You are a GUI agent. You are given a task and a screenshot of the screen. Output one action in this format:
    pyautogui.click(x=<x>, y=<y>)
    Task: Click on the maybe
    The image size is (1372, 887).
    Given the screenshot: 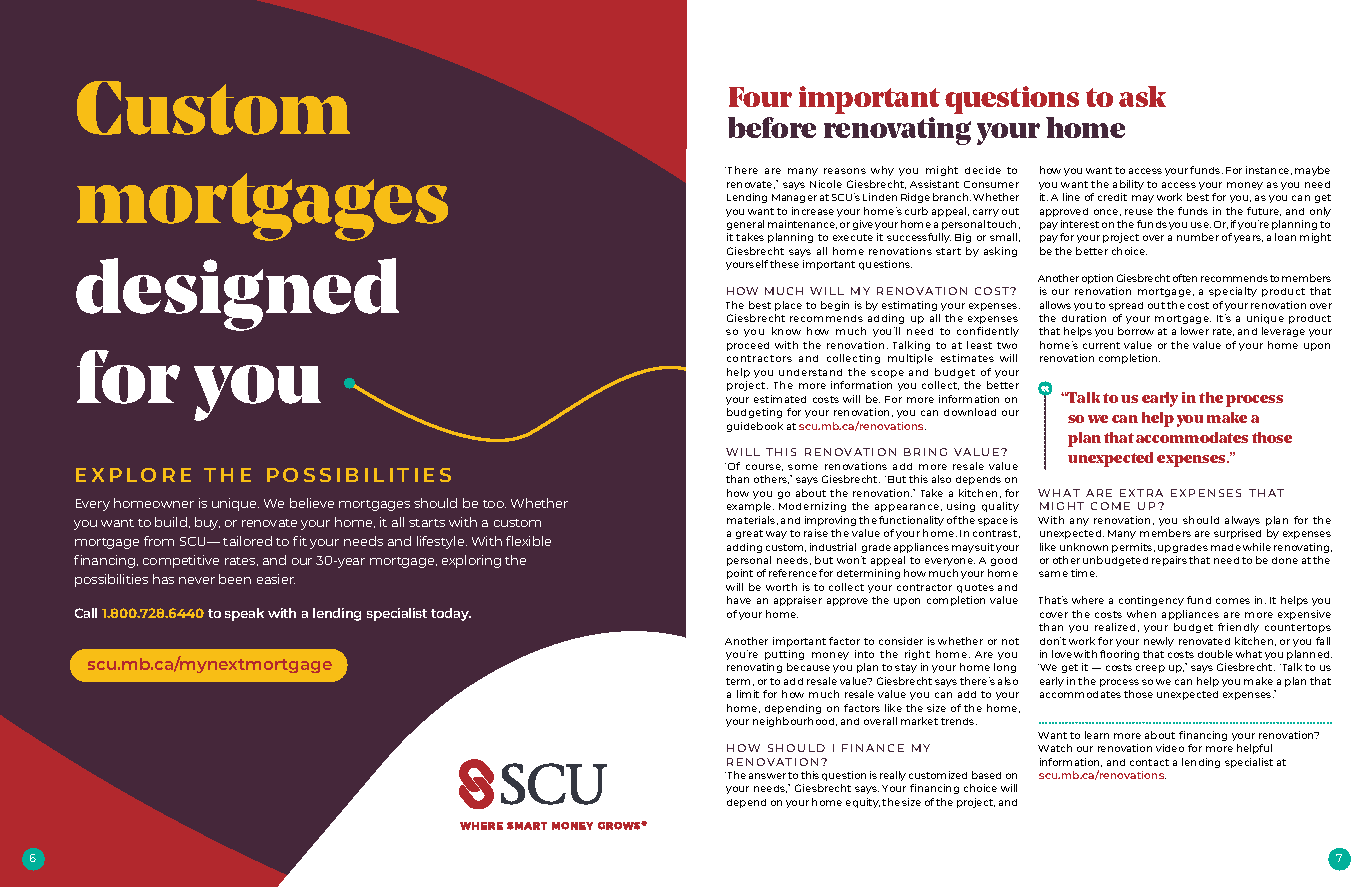 What is the action you would take?
    pyautogui.click(x=1312, y=171)
